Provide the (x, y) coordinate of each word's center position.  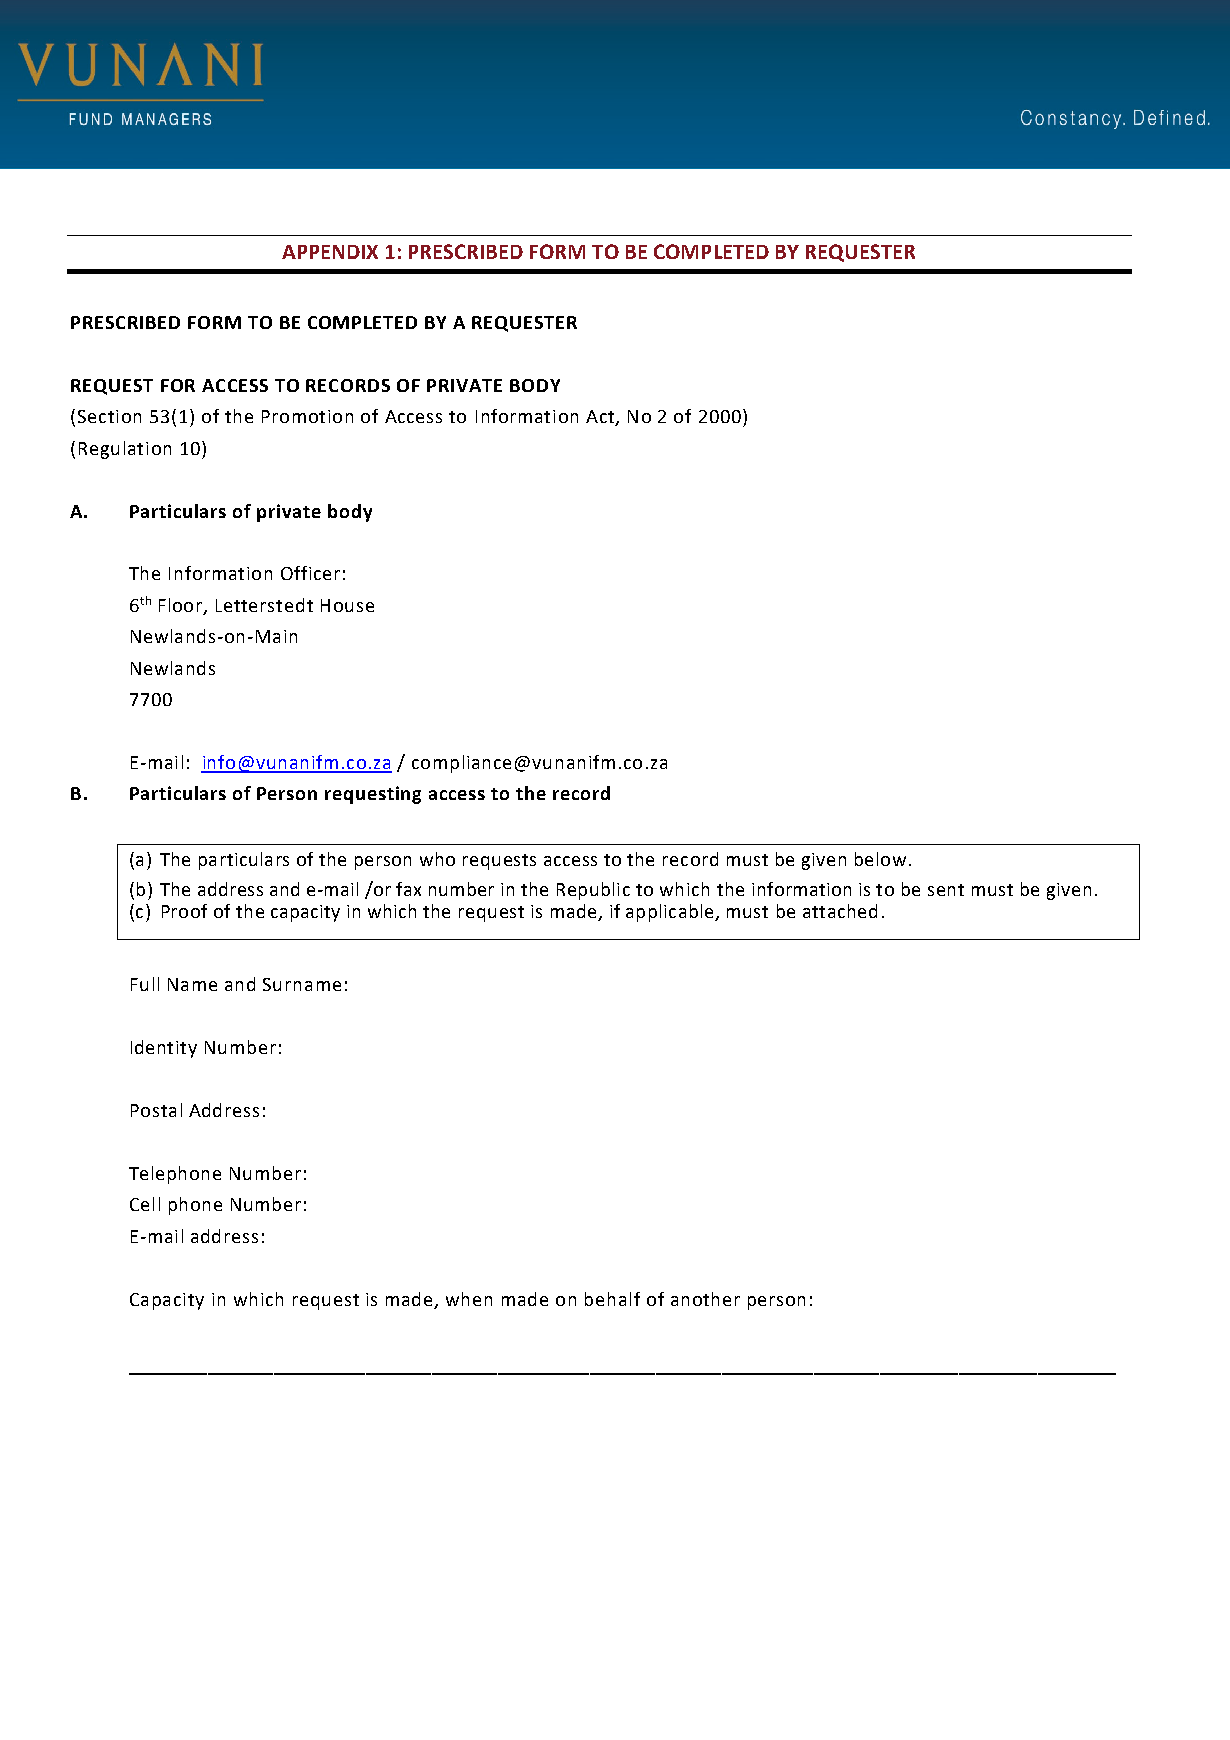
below (880, 859)
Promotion (307, 416)
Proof (184, 911)
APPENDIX (330, 252)
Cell (145, 1204)
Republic (593, 891)
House (347, 605)
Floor (180, 605)
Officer (310, 573)
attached (840, 911)
